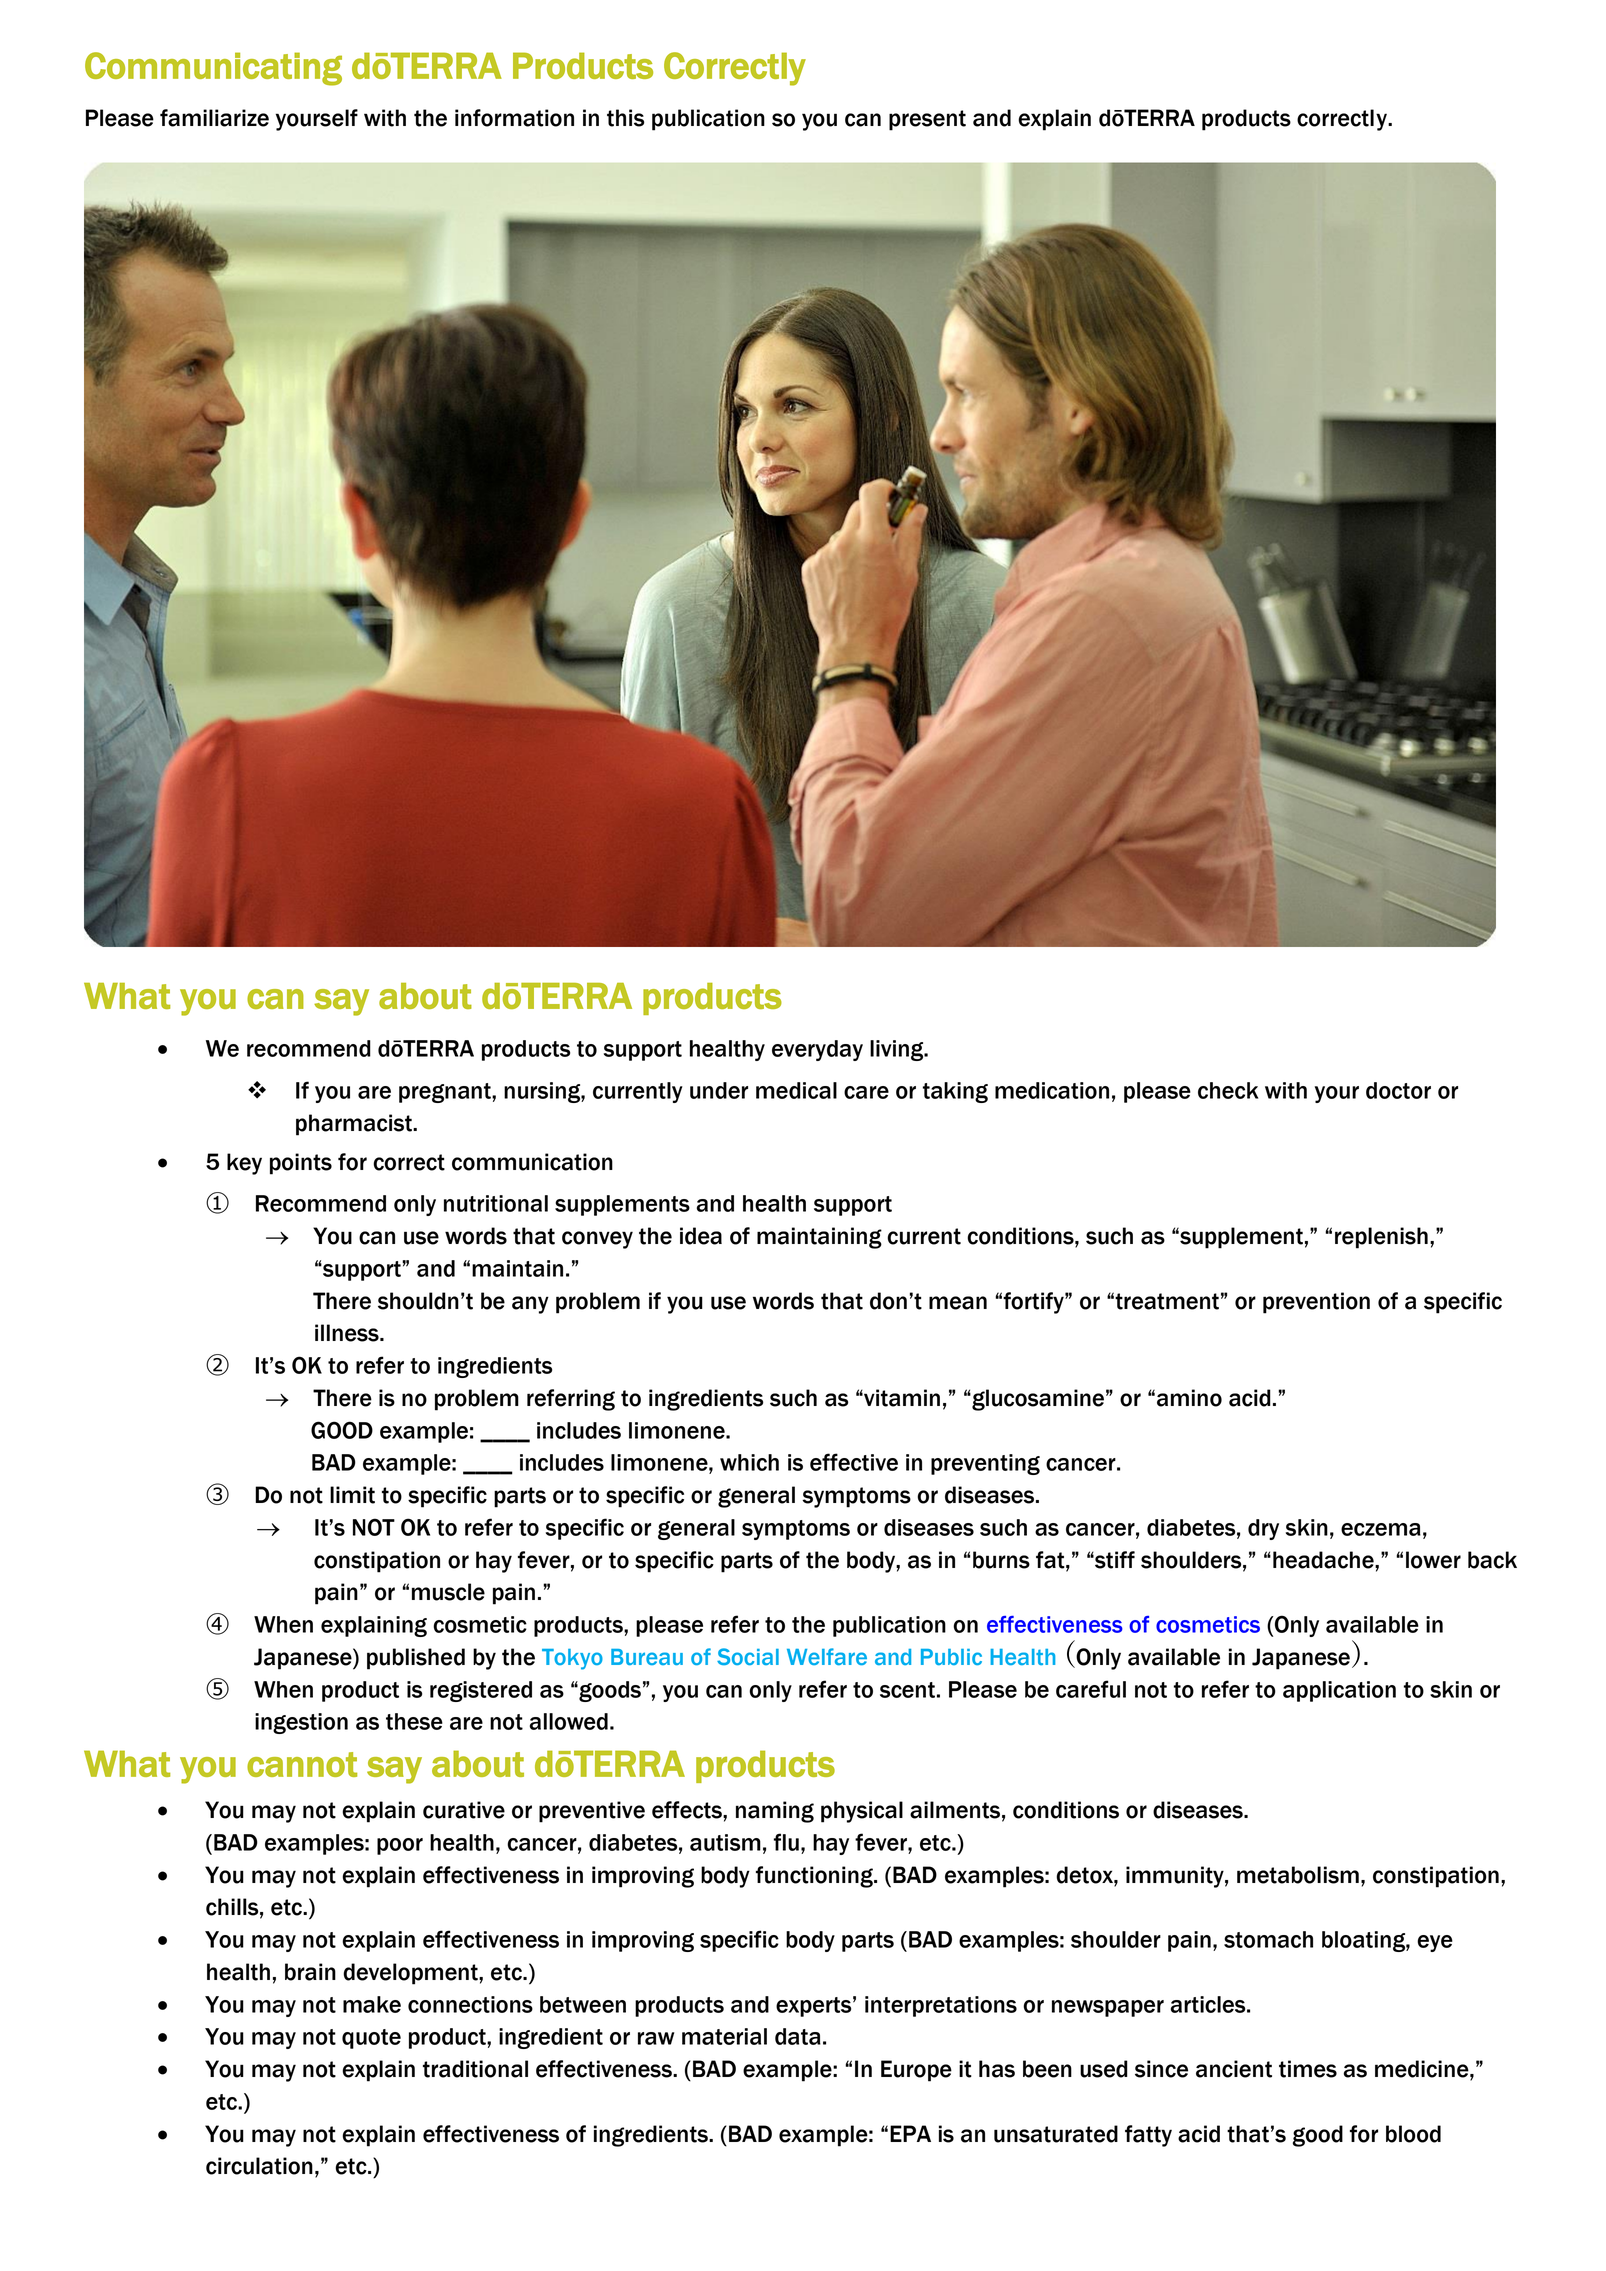 The width and height of the image is (1606, 2271). Describe the element at coordinates (625, 118) in the image. I see `this` at that location.
